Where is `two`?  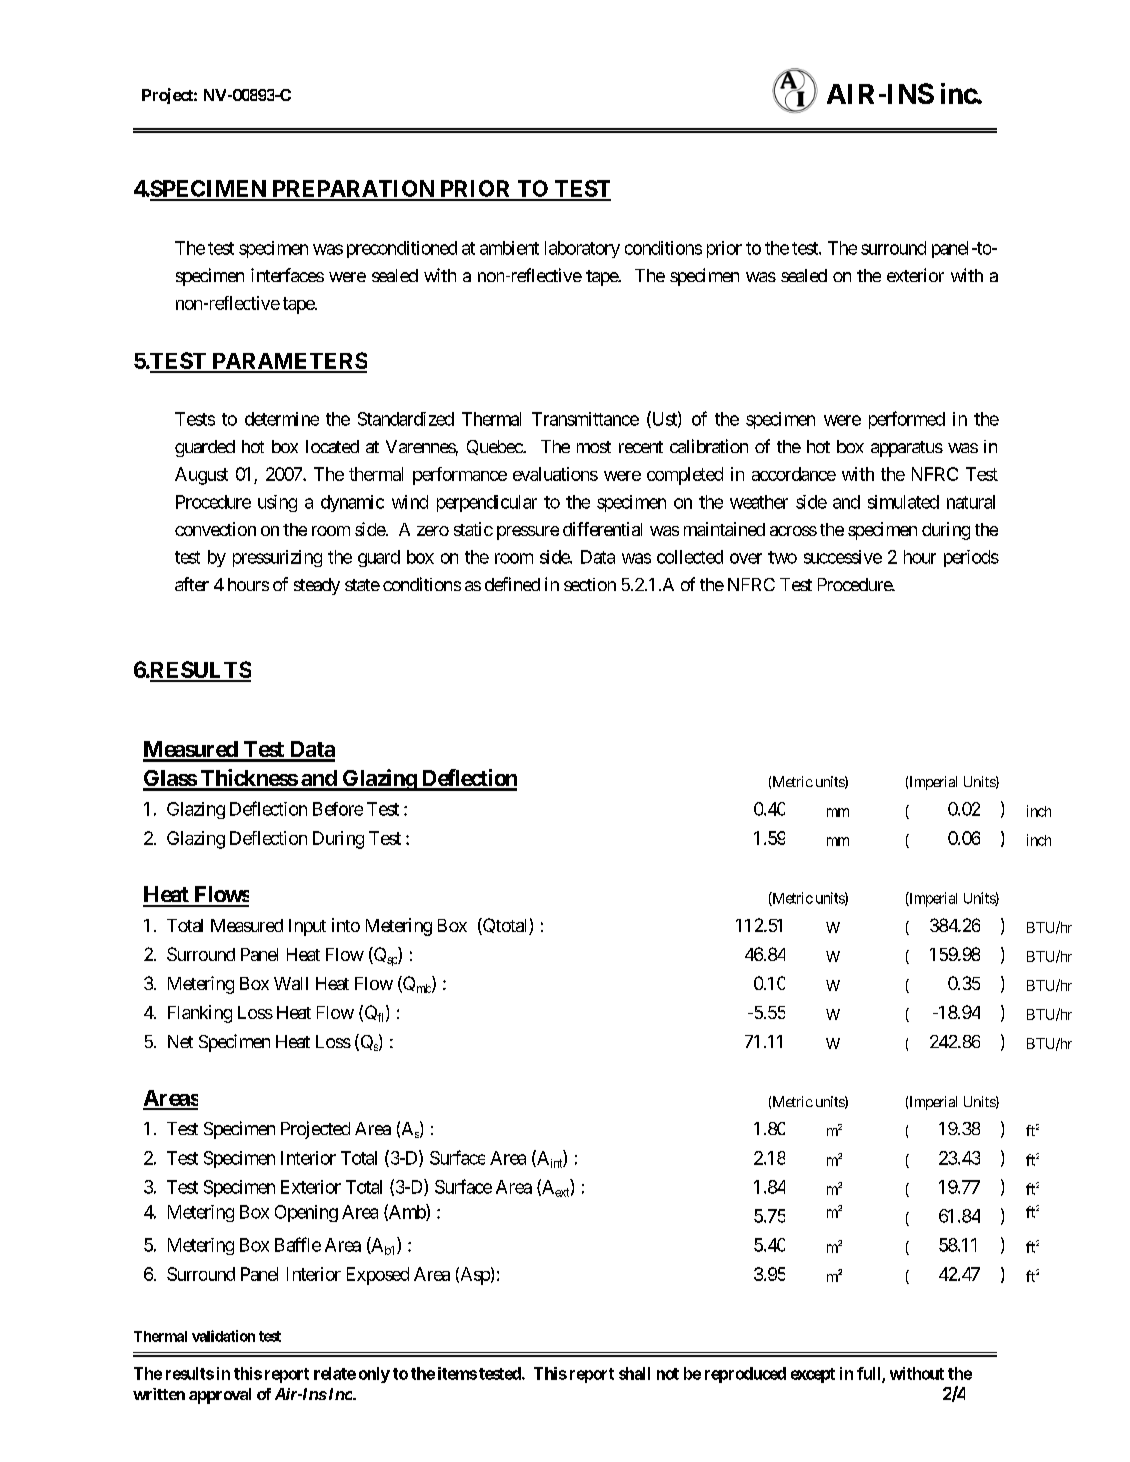
two is located at coordinates (782, 557).
